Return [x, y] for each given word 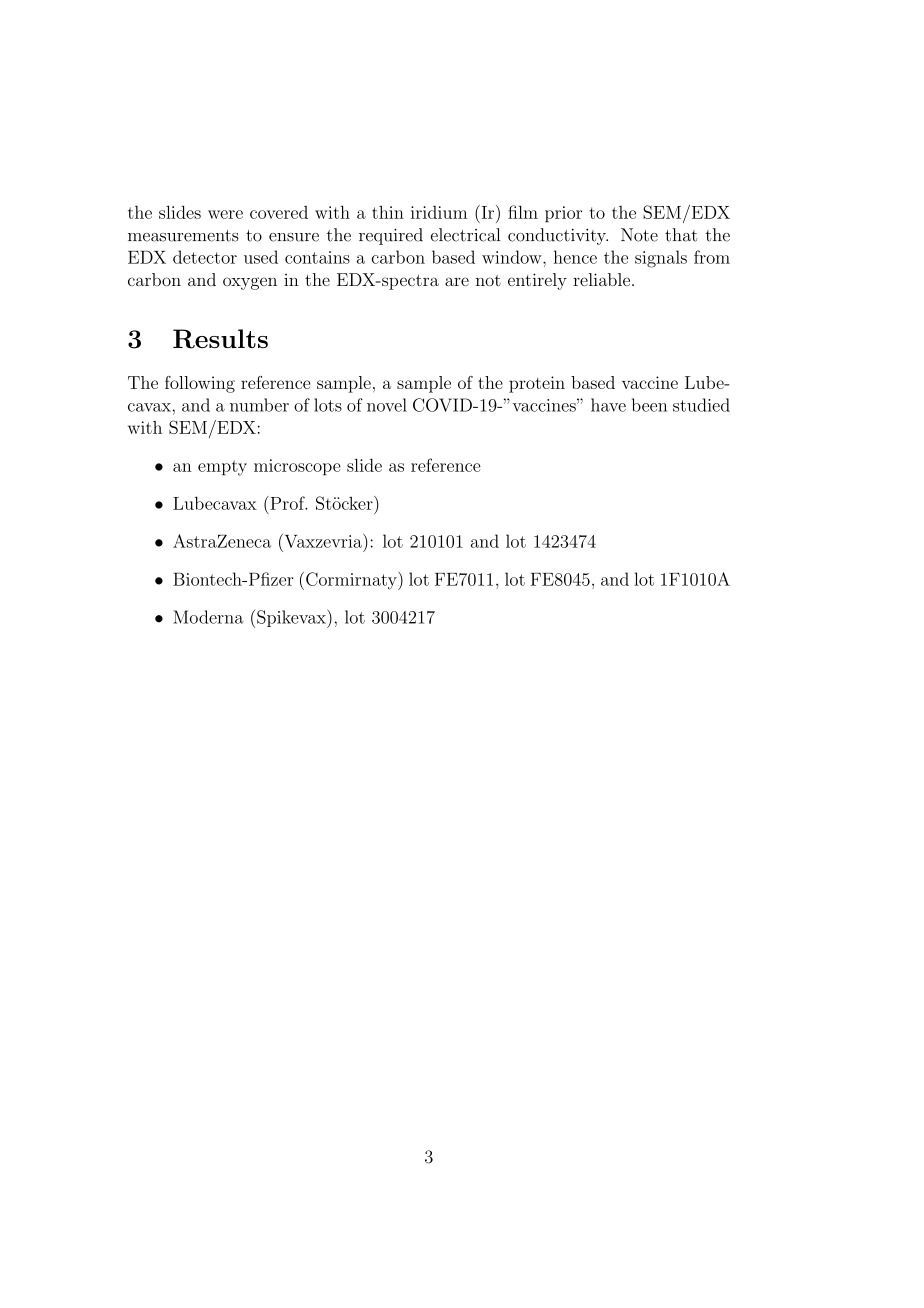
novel [387, 405]
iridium [439, 212]
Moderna [208, 617]
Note [639, 235]
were [225, 214]
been [649, 405]
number [259, 405]
